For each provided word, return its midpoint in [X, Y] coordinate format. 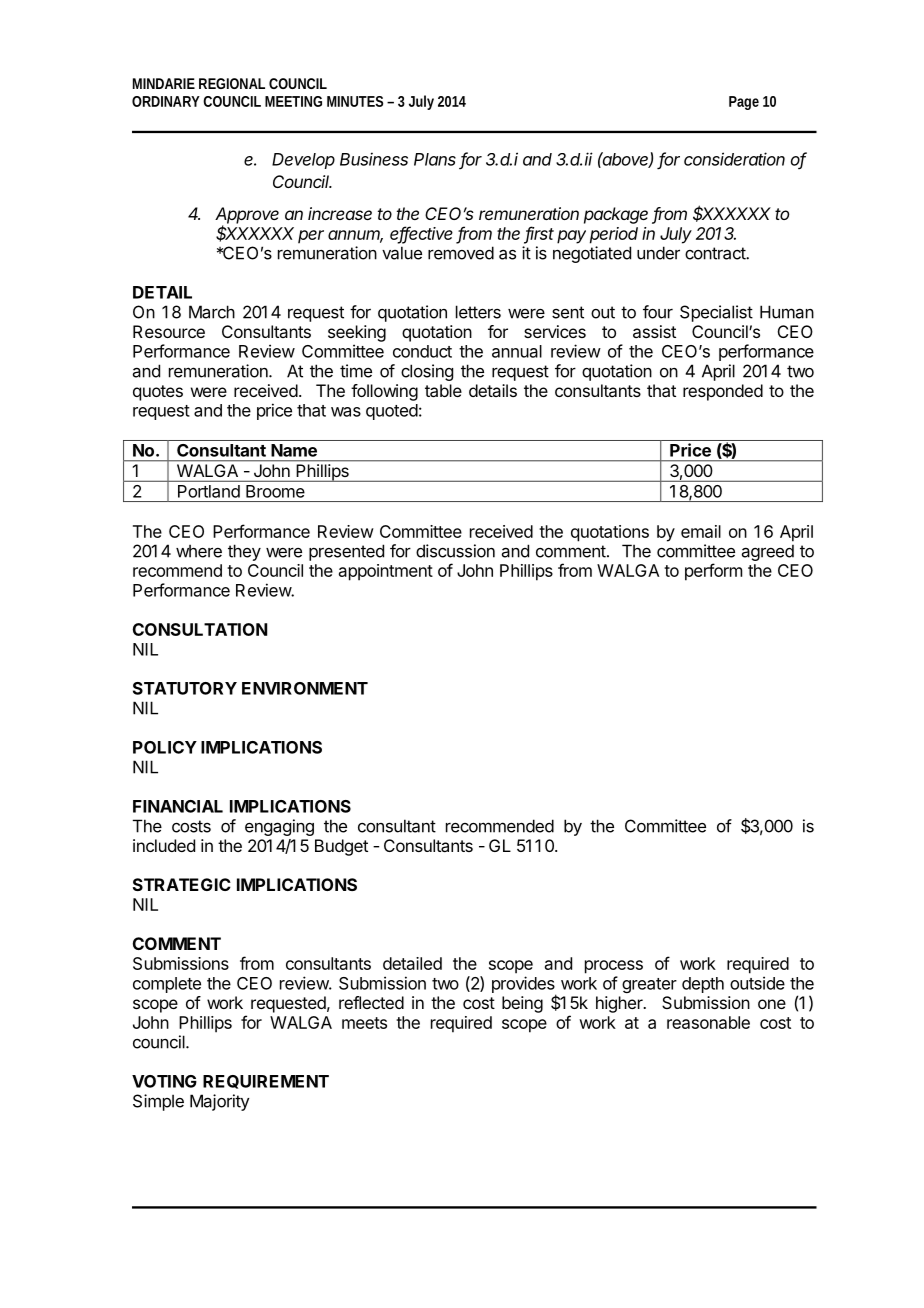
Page [744, 103]
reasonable [708, 1022]
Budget [341, 847]
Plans [435, 159]
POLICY [165, 747]
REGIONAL [232, 83]
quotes [158, 393]
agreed [768, 552]
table [443, 390]
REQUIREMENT [266, 1082]
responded [723, 392]
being [522, 1004]
